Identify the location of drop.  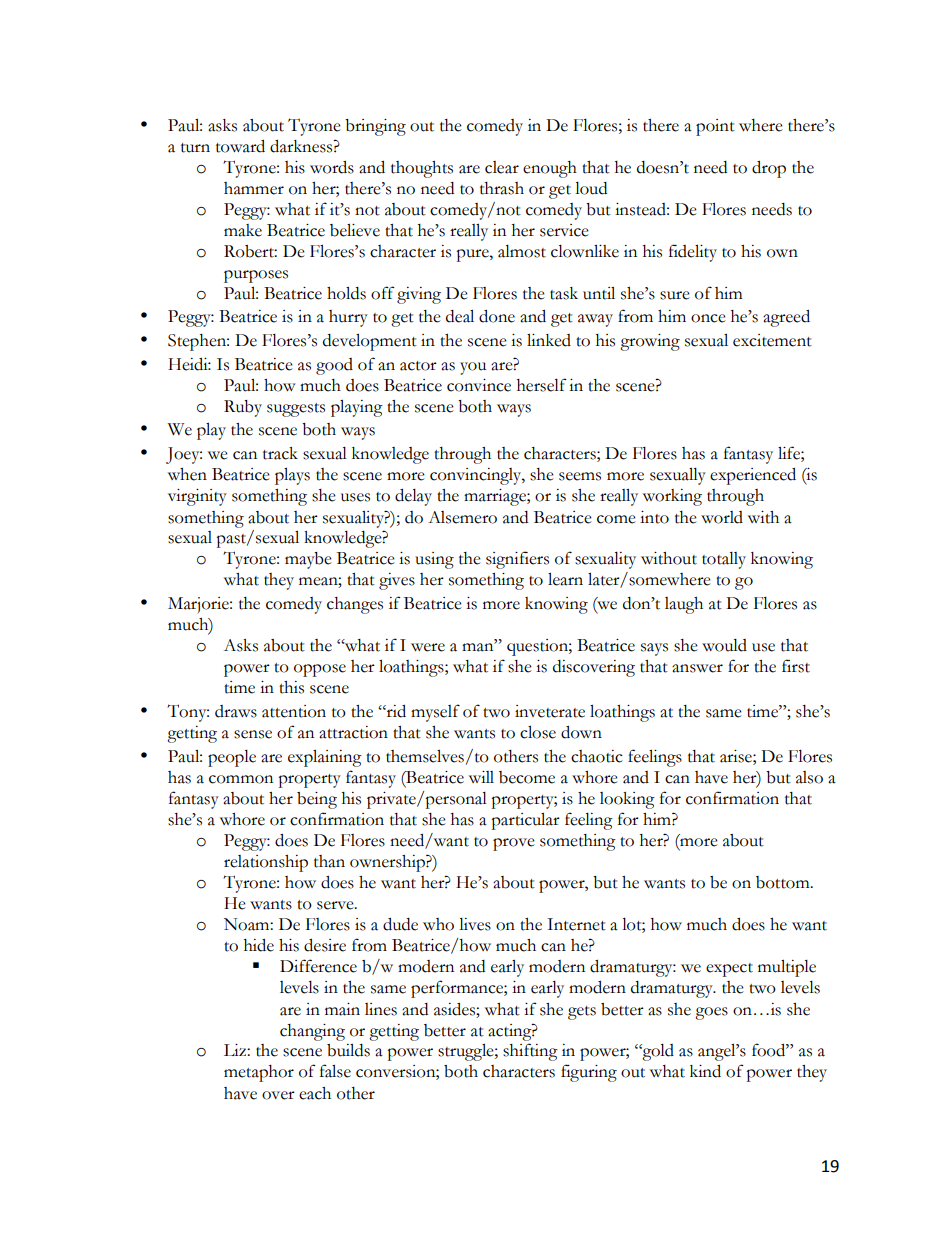
(769, 169).
